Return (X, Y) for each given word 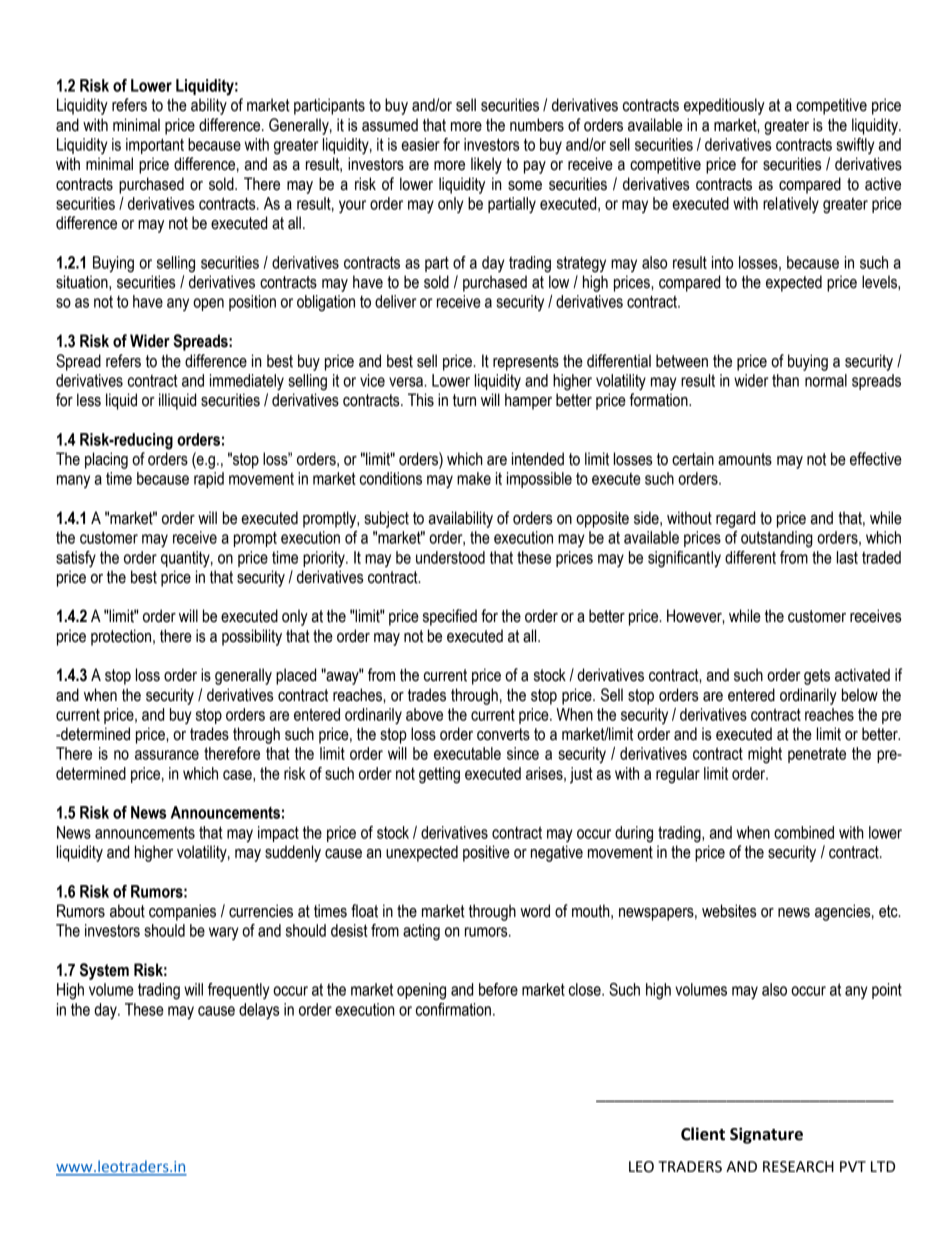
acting (421, 932)
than (785, 380)
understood (450, 557)
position (252, 303)
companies (182, 912)
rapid (209, 480)
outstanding (777, 539)
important (155, 146)
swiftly (855, 146)
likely (486, 165)
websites (729, 911)
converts (503, 734)
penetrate (817, 755)
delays (259, 1011)
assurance (167, 755)
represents (526, 363)
